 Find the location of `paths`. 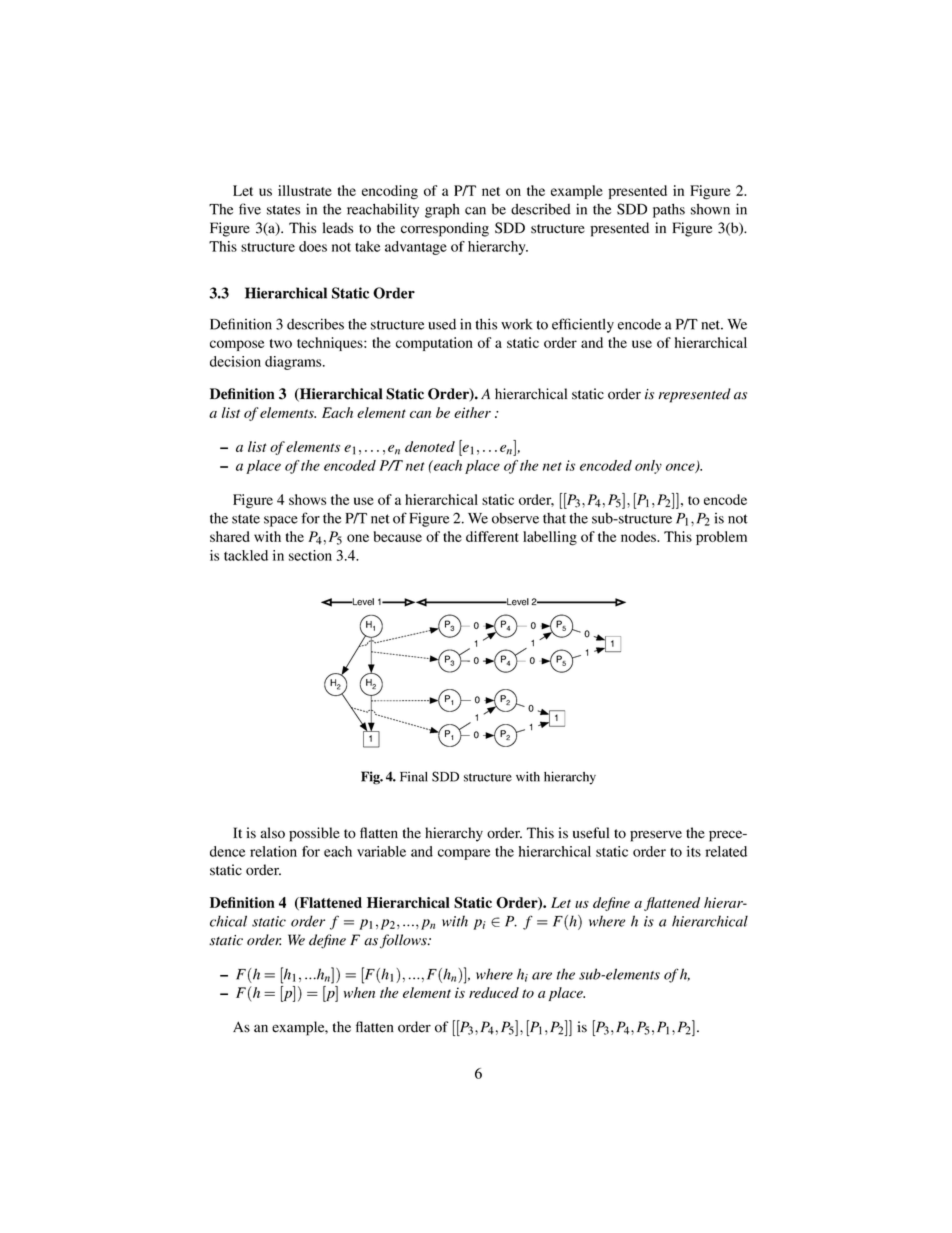

paths is located at coordinates (669, 210).
